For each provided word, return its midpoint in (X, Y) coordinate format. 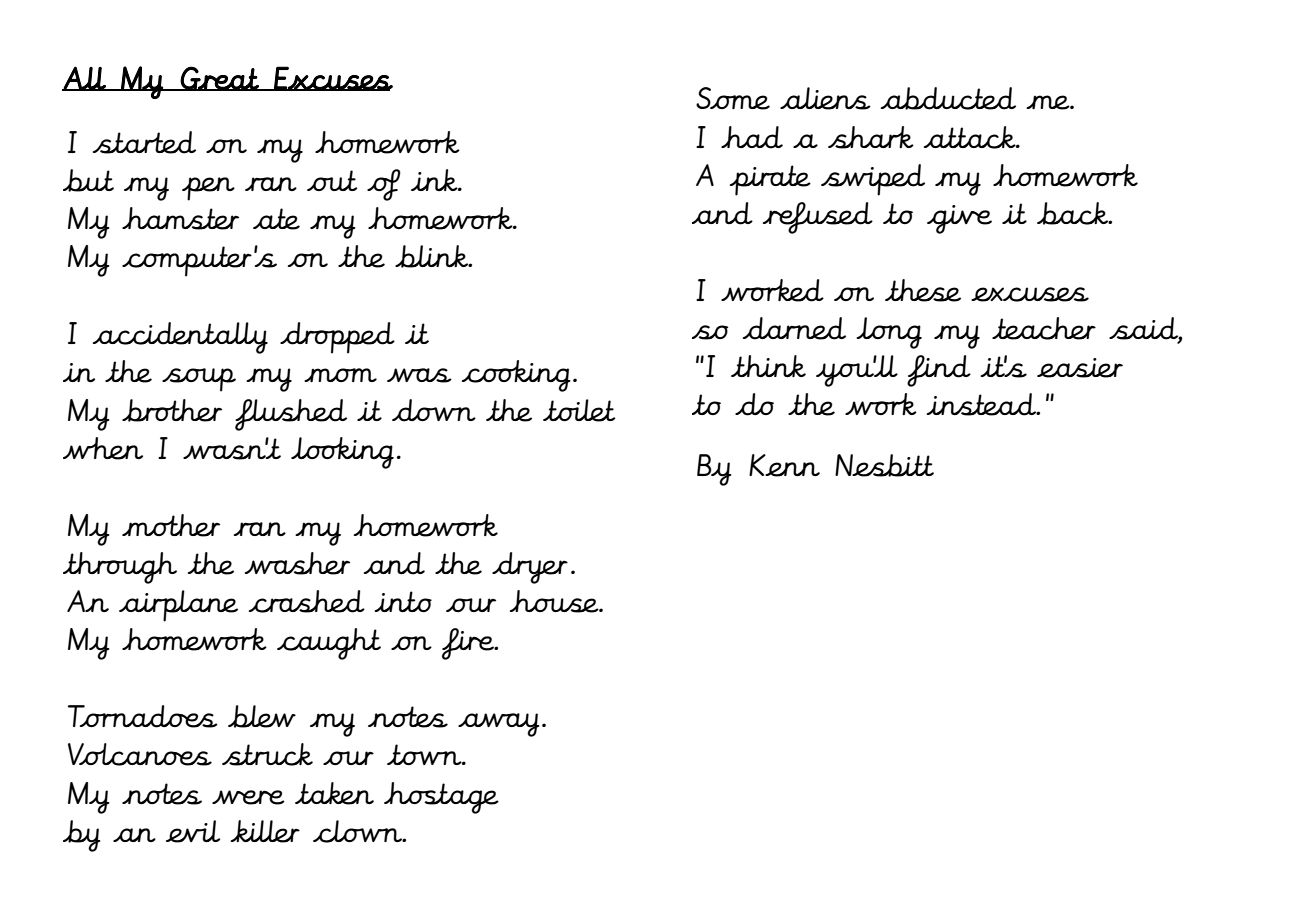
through (120, 568)
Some (733, 98)
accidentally (180, 338)
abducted (948, 98)
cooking (516, 376)
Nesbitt (884, 465)
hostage (441, 798)
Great (220, 78)
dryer (530, 568)
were (248, 797)
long (889, 333)
